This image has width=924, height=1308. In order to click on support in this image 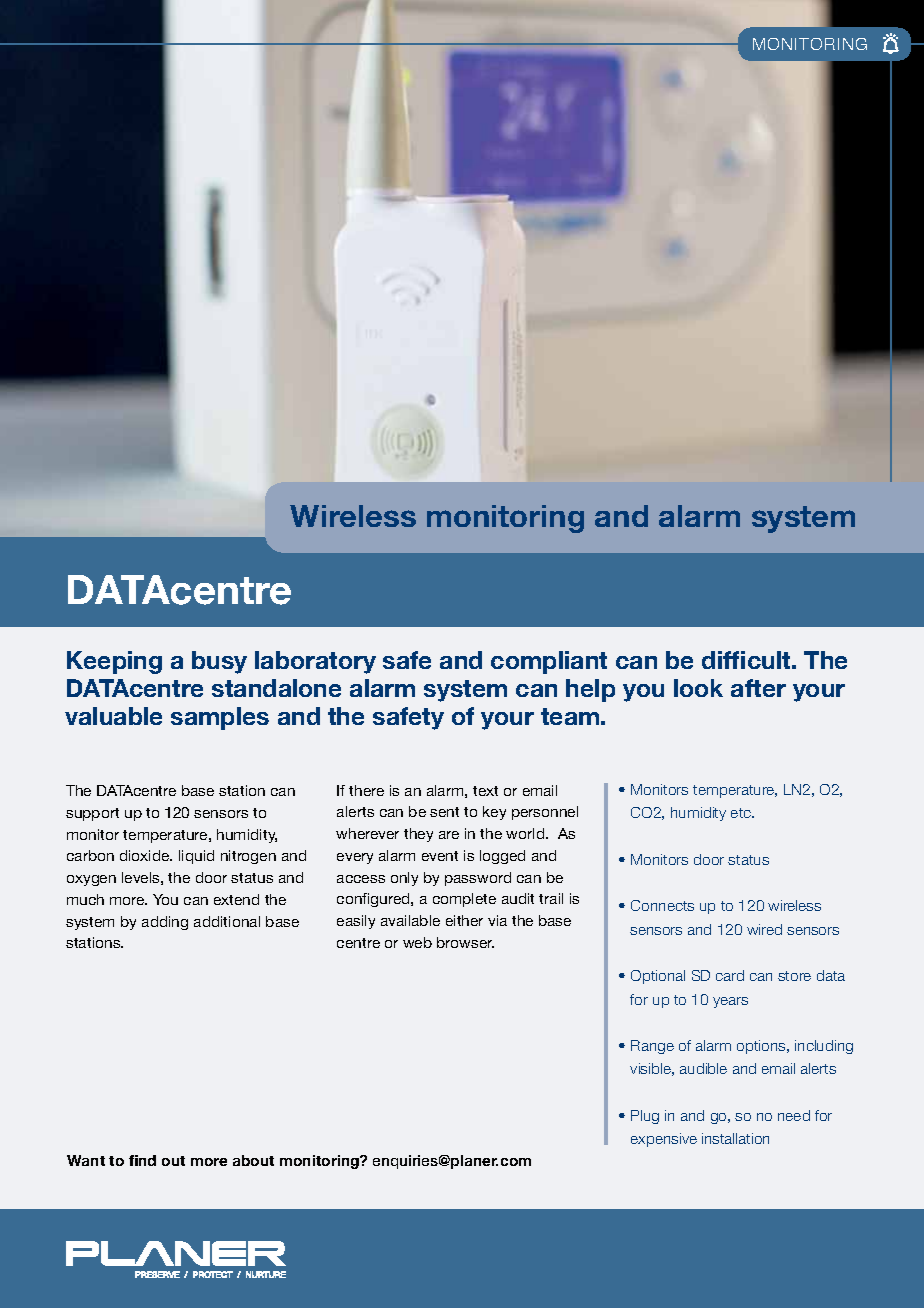, I will do `click(92, 814)`.
